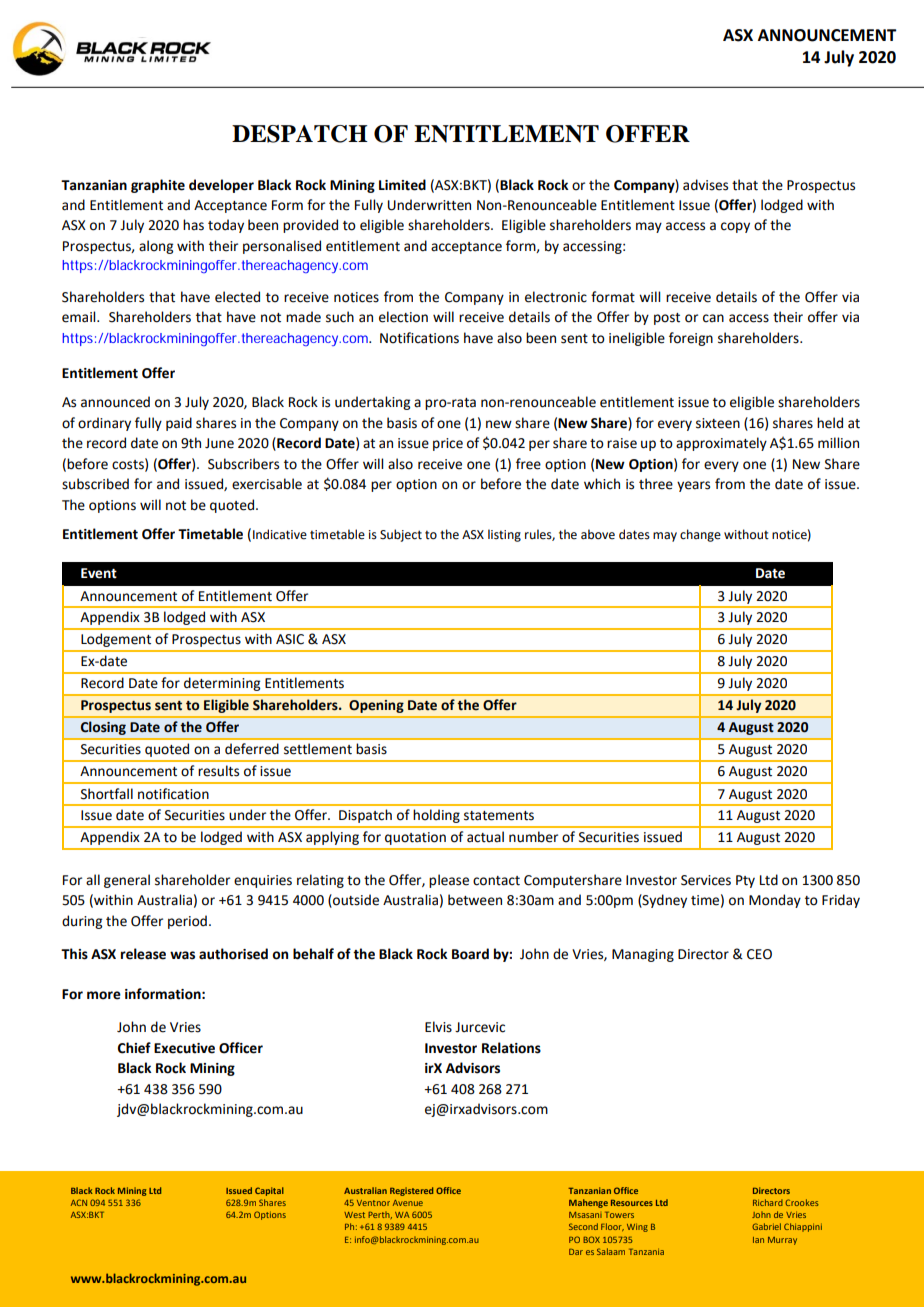 The image size is (924, 1307). Describe the element at coordinates (408, 1203) in the screenshot. I see `Avenue` at that location.
